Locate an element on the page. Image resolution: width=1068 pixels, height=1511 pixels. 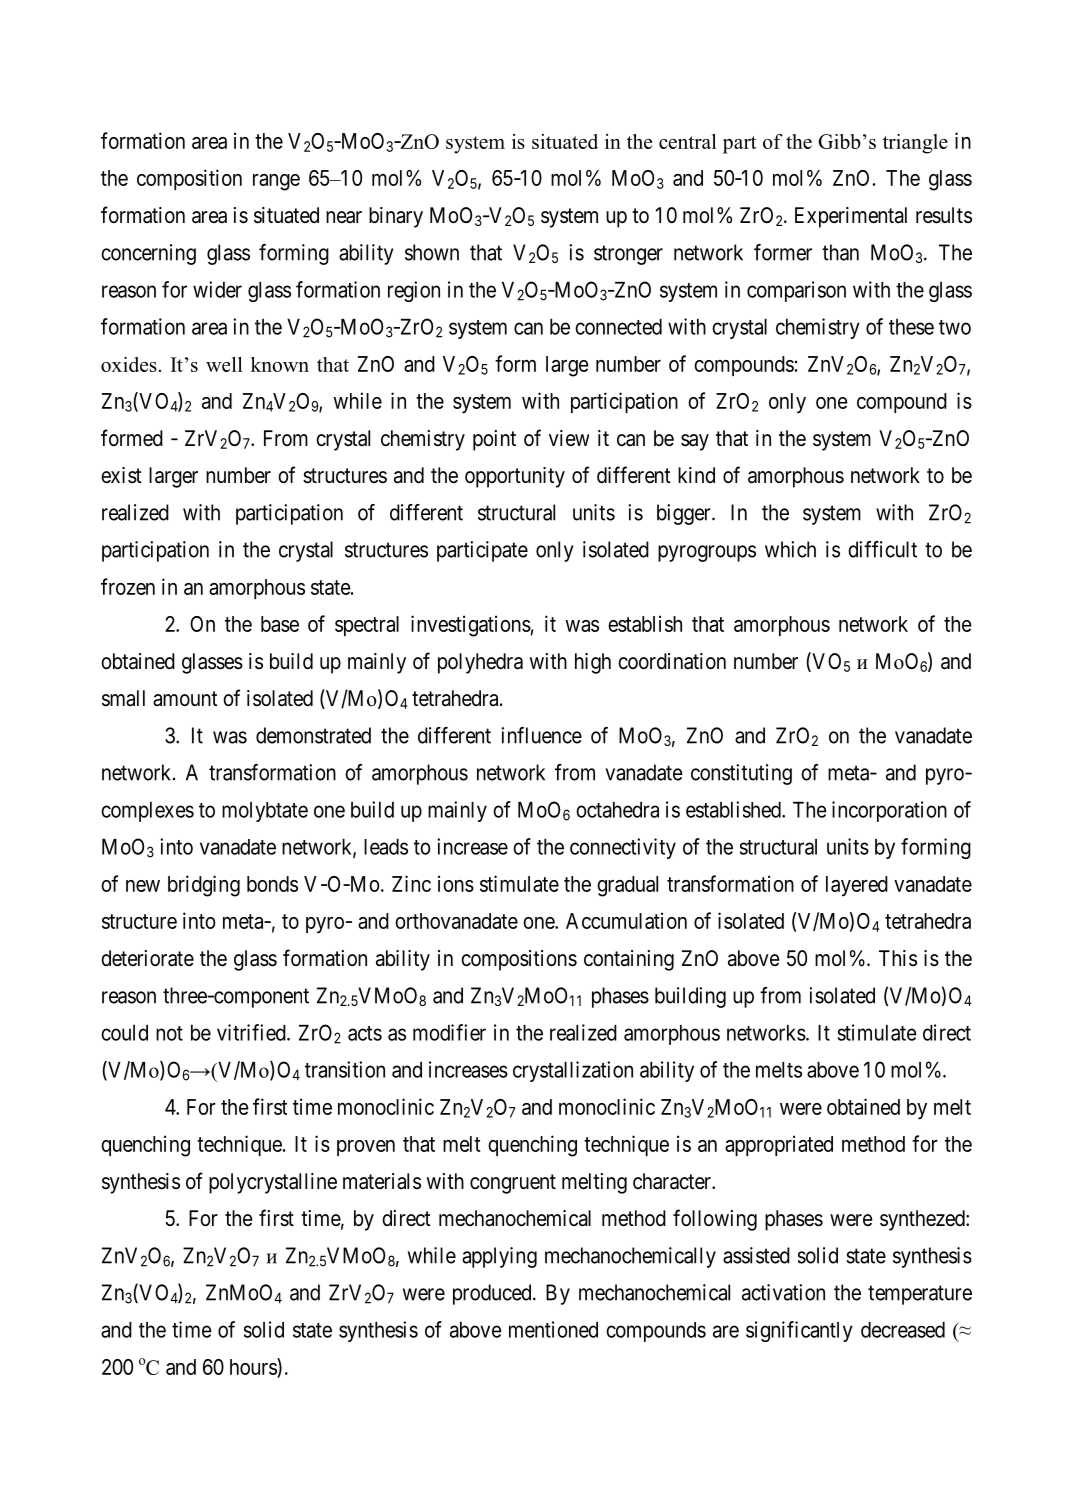
incorporation is located at coordinates (889, 811).
